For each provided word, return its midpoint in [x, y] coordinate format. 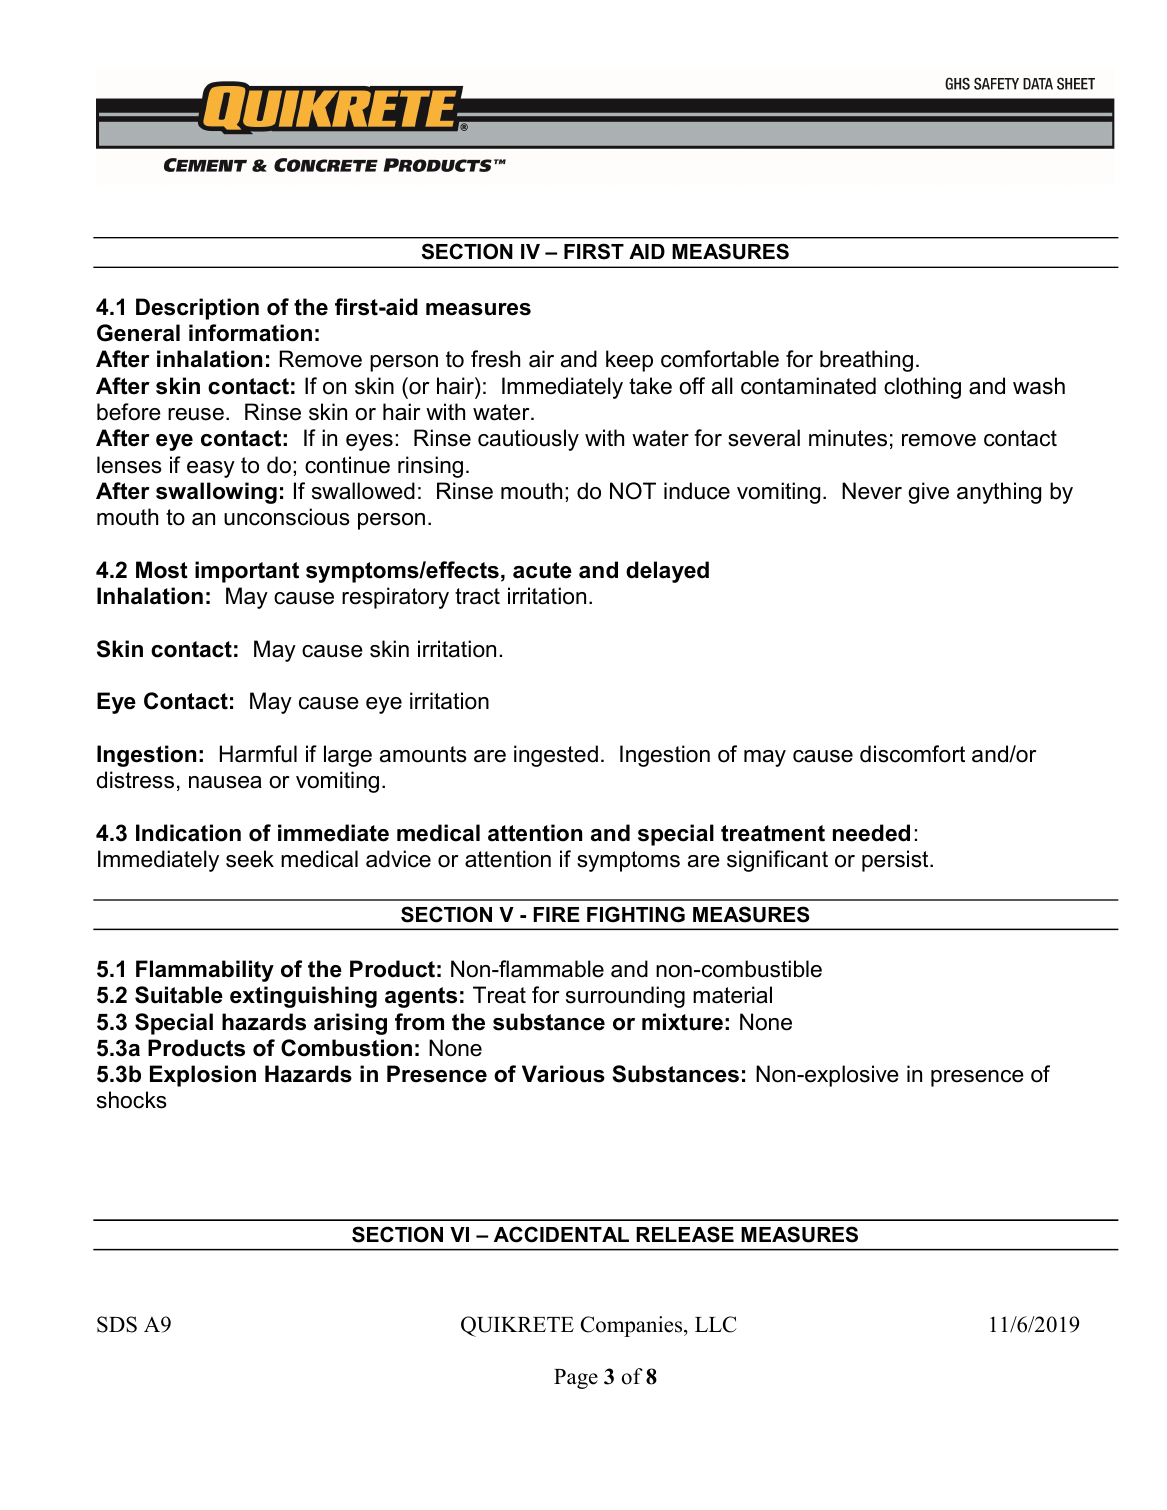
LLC [716, 1324]
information [250, 333]
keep [629, 361]
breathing [866, 361]
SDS [117, 1324]
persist [896, 861]
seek [250, 859]
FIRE [556, 914]
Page [576, 1379]
